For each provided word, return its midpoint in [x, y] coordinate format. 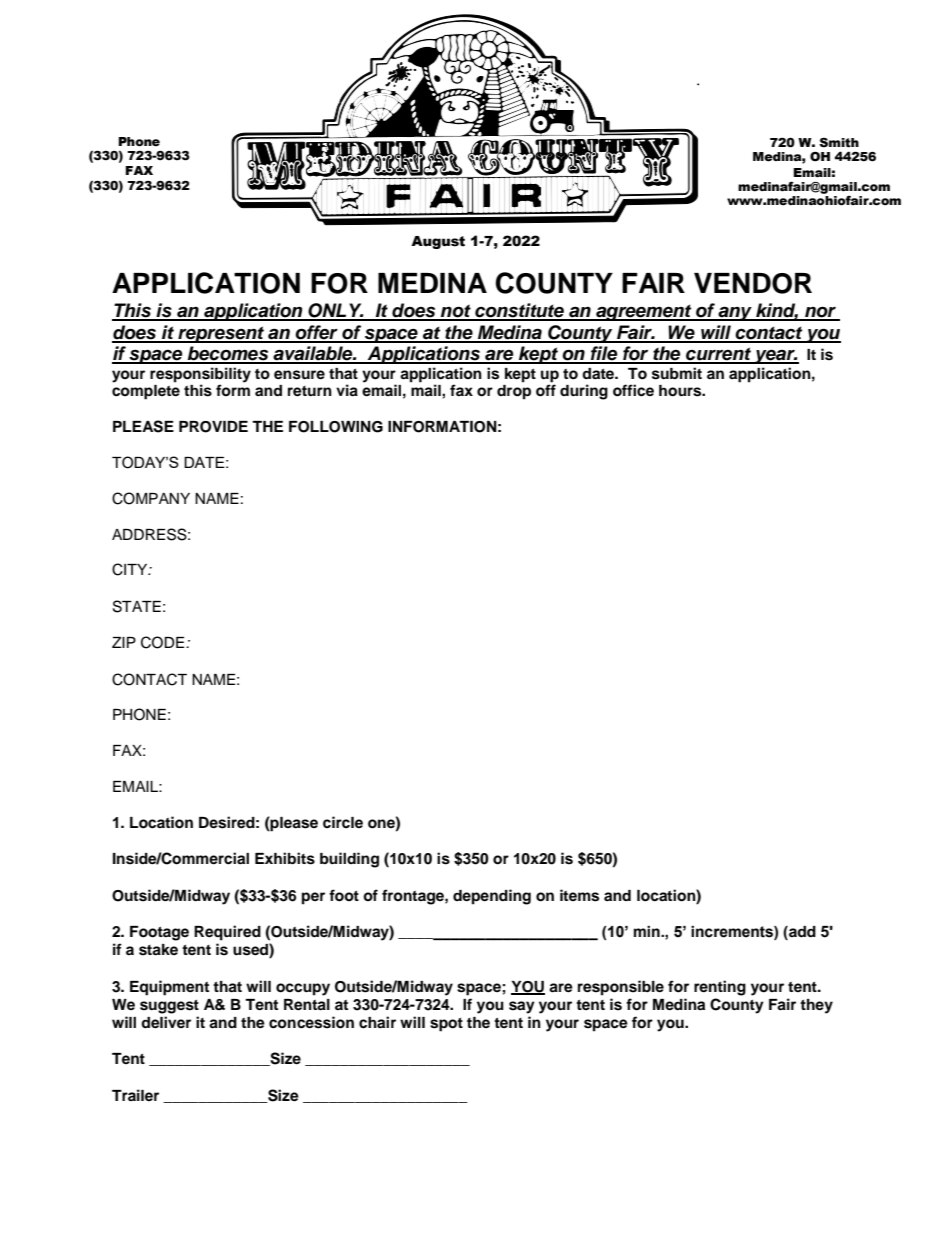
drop [514, 392]
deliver [166, 1022]
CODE [164, 642]
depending [492, 897]
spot [446, 1025]
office [633, 390]
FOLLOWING [336, 427]
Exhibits [285, 858]
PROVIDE [213, 427]
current [719, 355]
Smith [839, 143]
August [438, 242]
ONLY [335, 311]
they [816, 1006]
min [648, 931]
